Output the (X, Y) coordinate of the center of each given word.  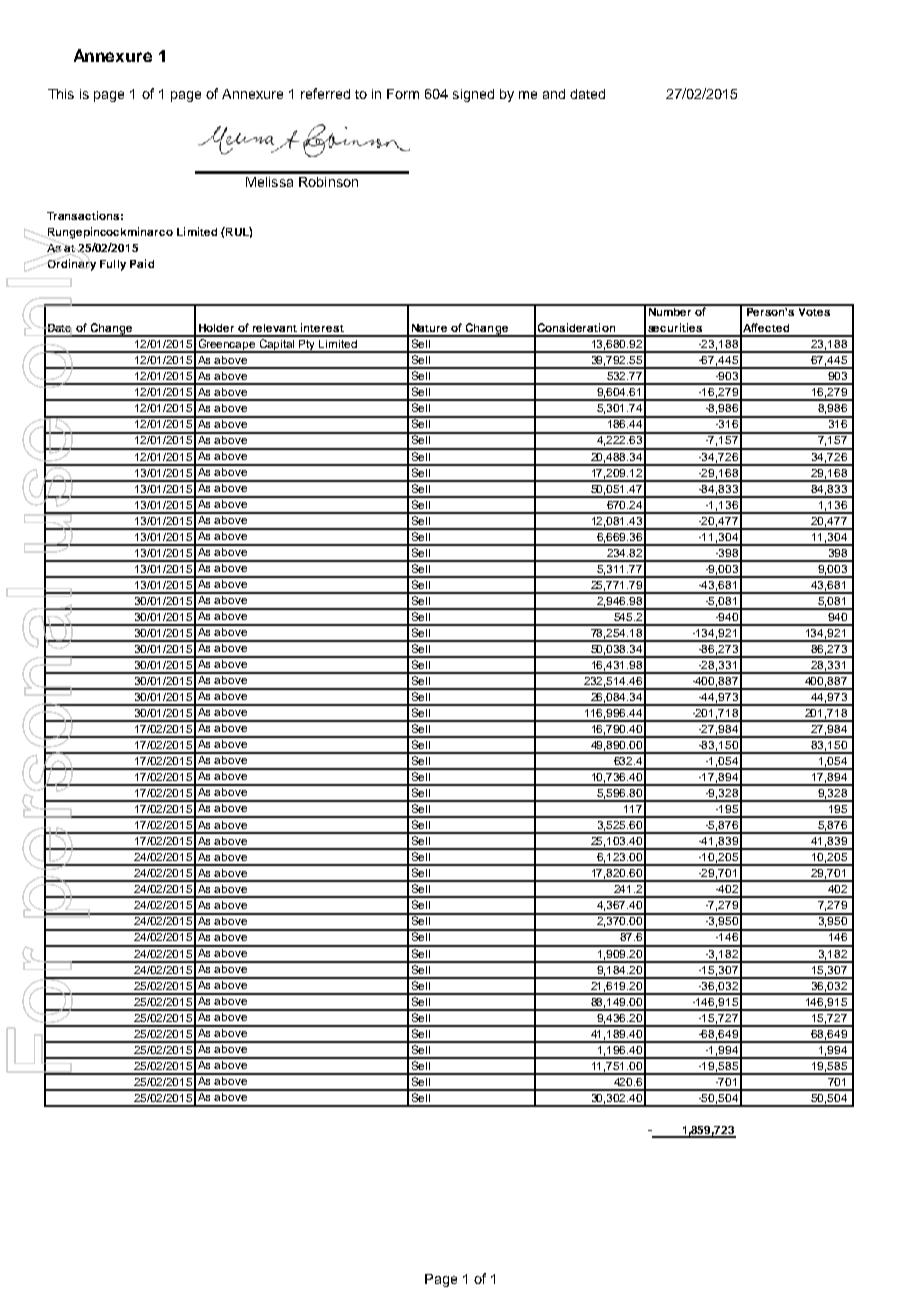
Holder (216, 328)
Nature (429, 328)
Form (403, 94)
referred (325, 93)
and (554, 94)
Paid (142, 263)
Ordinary (72, 265)
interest (322, 327)
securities (675, 327)
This (61, 94)
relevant (275, 328)
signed (473, 95)
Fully (113, 265)
